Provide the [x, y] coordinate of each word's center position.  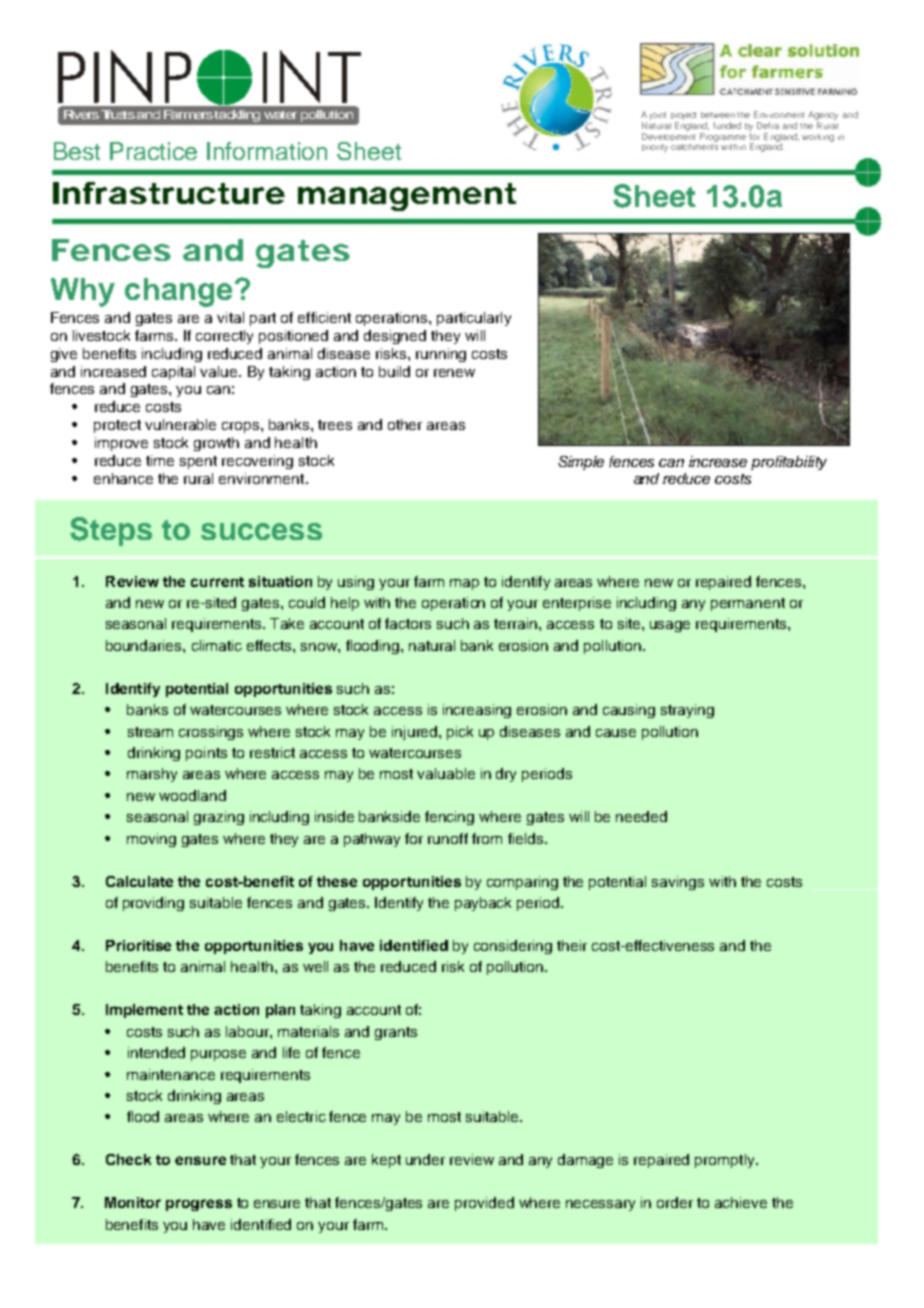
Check [128, 1159]
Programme [723, 137]
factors [408, 623]
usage [670, 626]
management [407, 197]
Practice [153, 151]
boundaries [145, 645]
